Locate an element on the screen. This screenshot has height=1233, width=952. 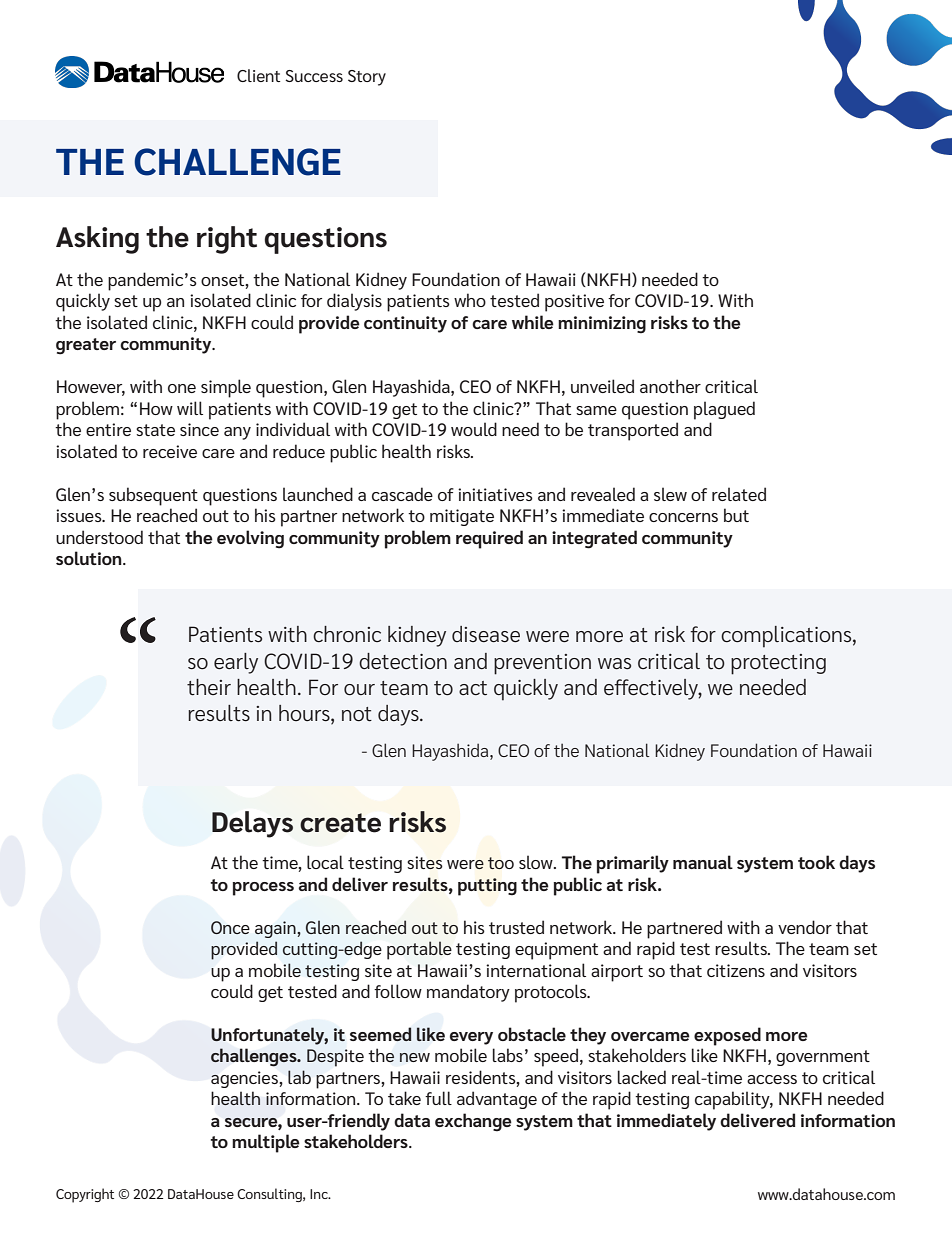
plagued is located at coordinates (724, 410).
